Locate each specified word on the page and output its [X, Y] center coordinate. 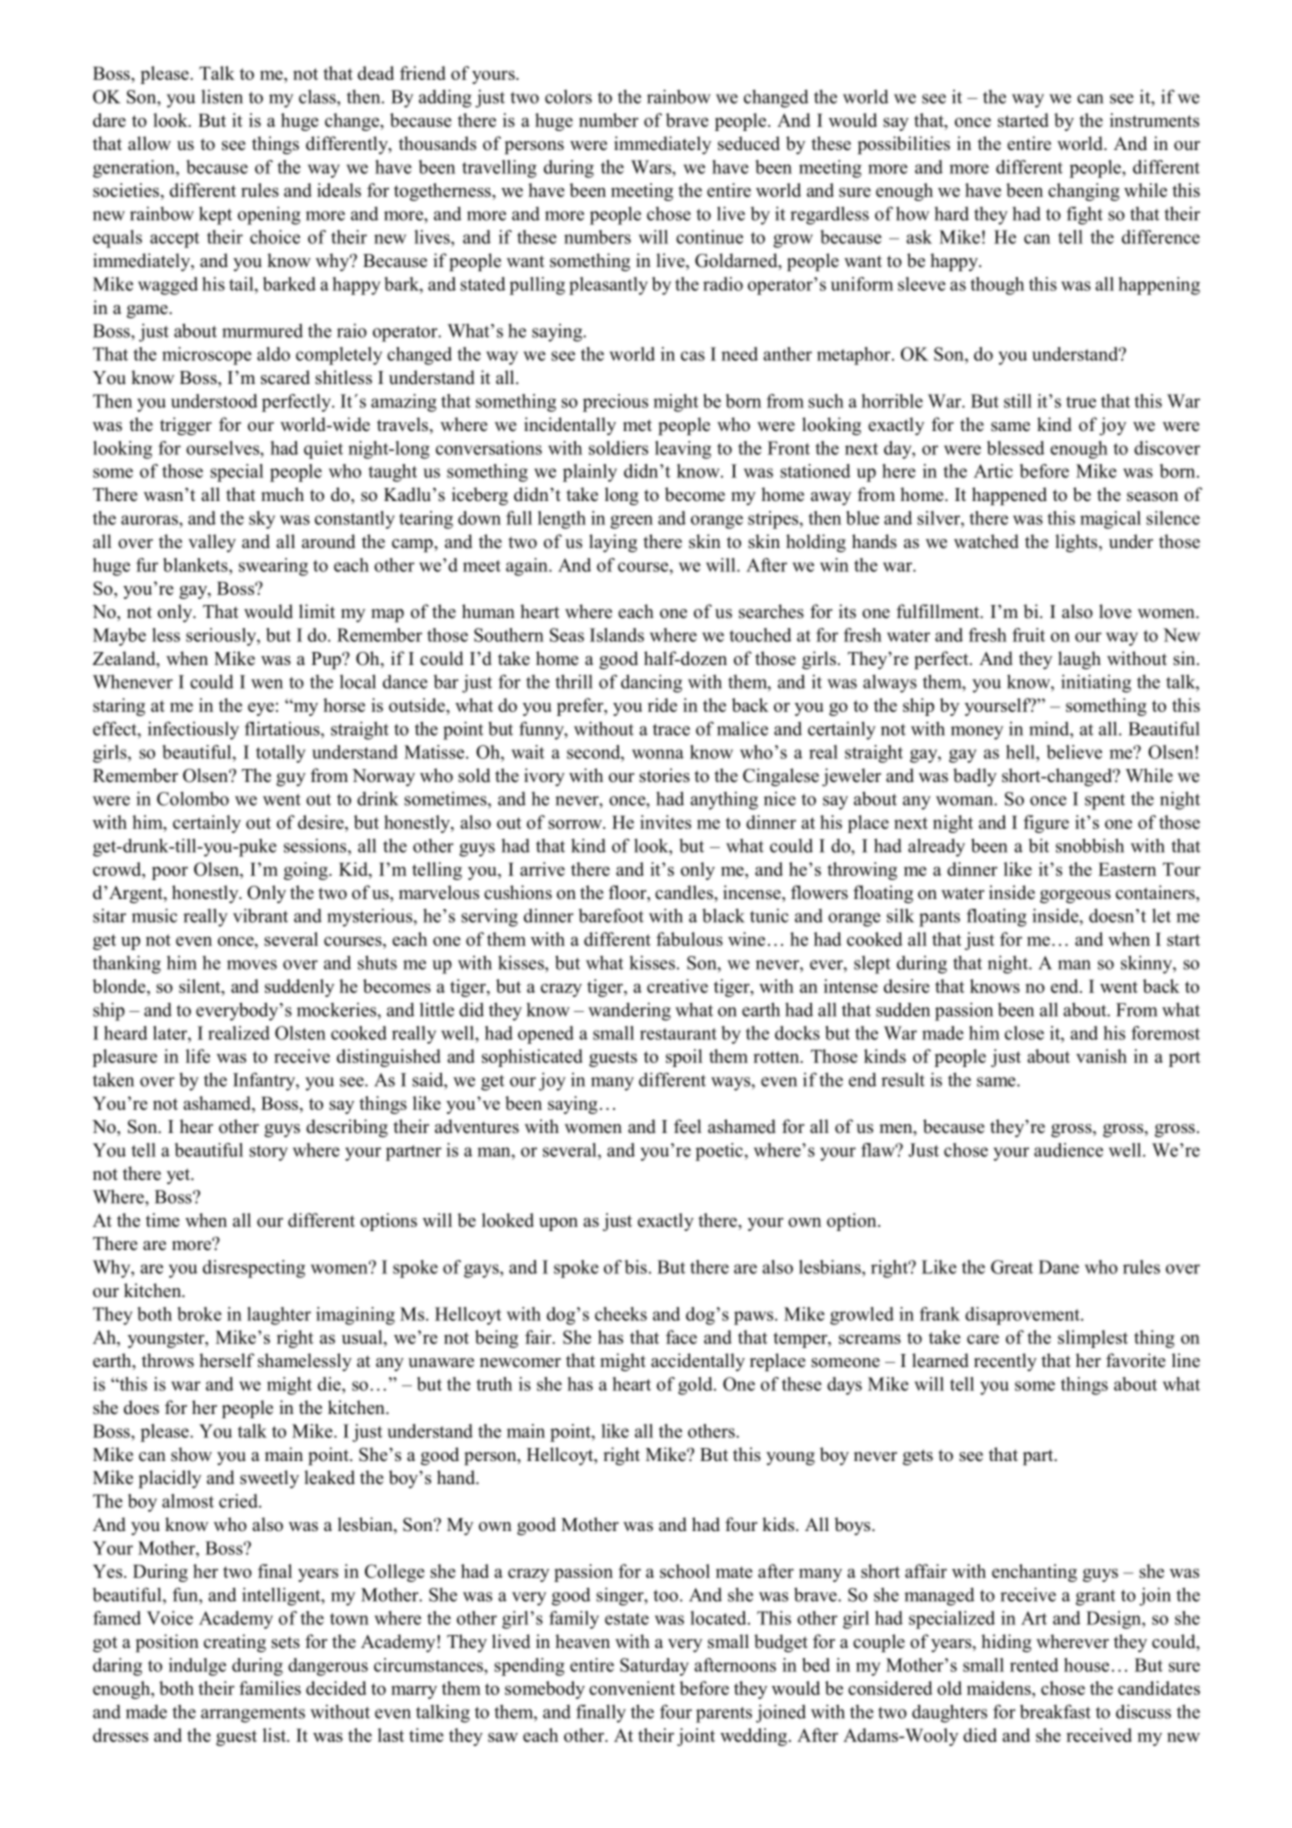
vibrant [260, 915]
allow [149, 143]
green [631, 522]
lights [1077, 543]
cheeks [621, 1314]
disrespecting [254, 1269]
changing [1084, 192]
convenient [632, 1688]
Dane [1059, 1267]
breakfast [1055, 1711]
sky [262, 520]
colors [568, 96]
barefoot [611, 915]
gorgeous [1075, 896]
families [270, 1688]
